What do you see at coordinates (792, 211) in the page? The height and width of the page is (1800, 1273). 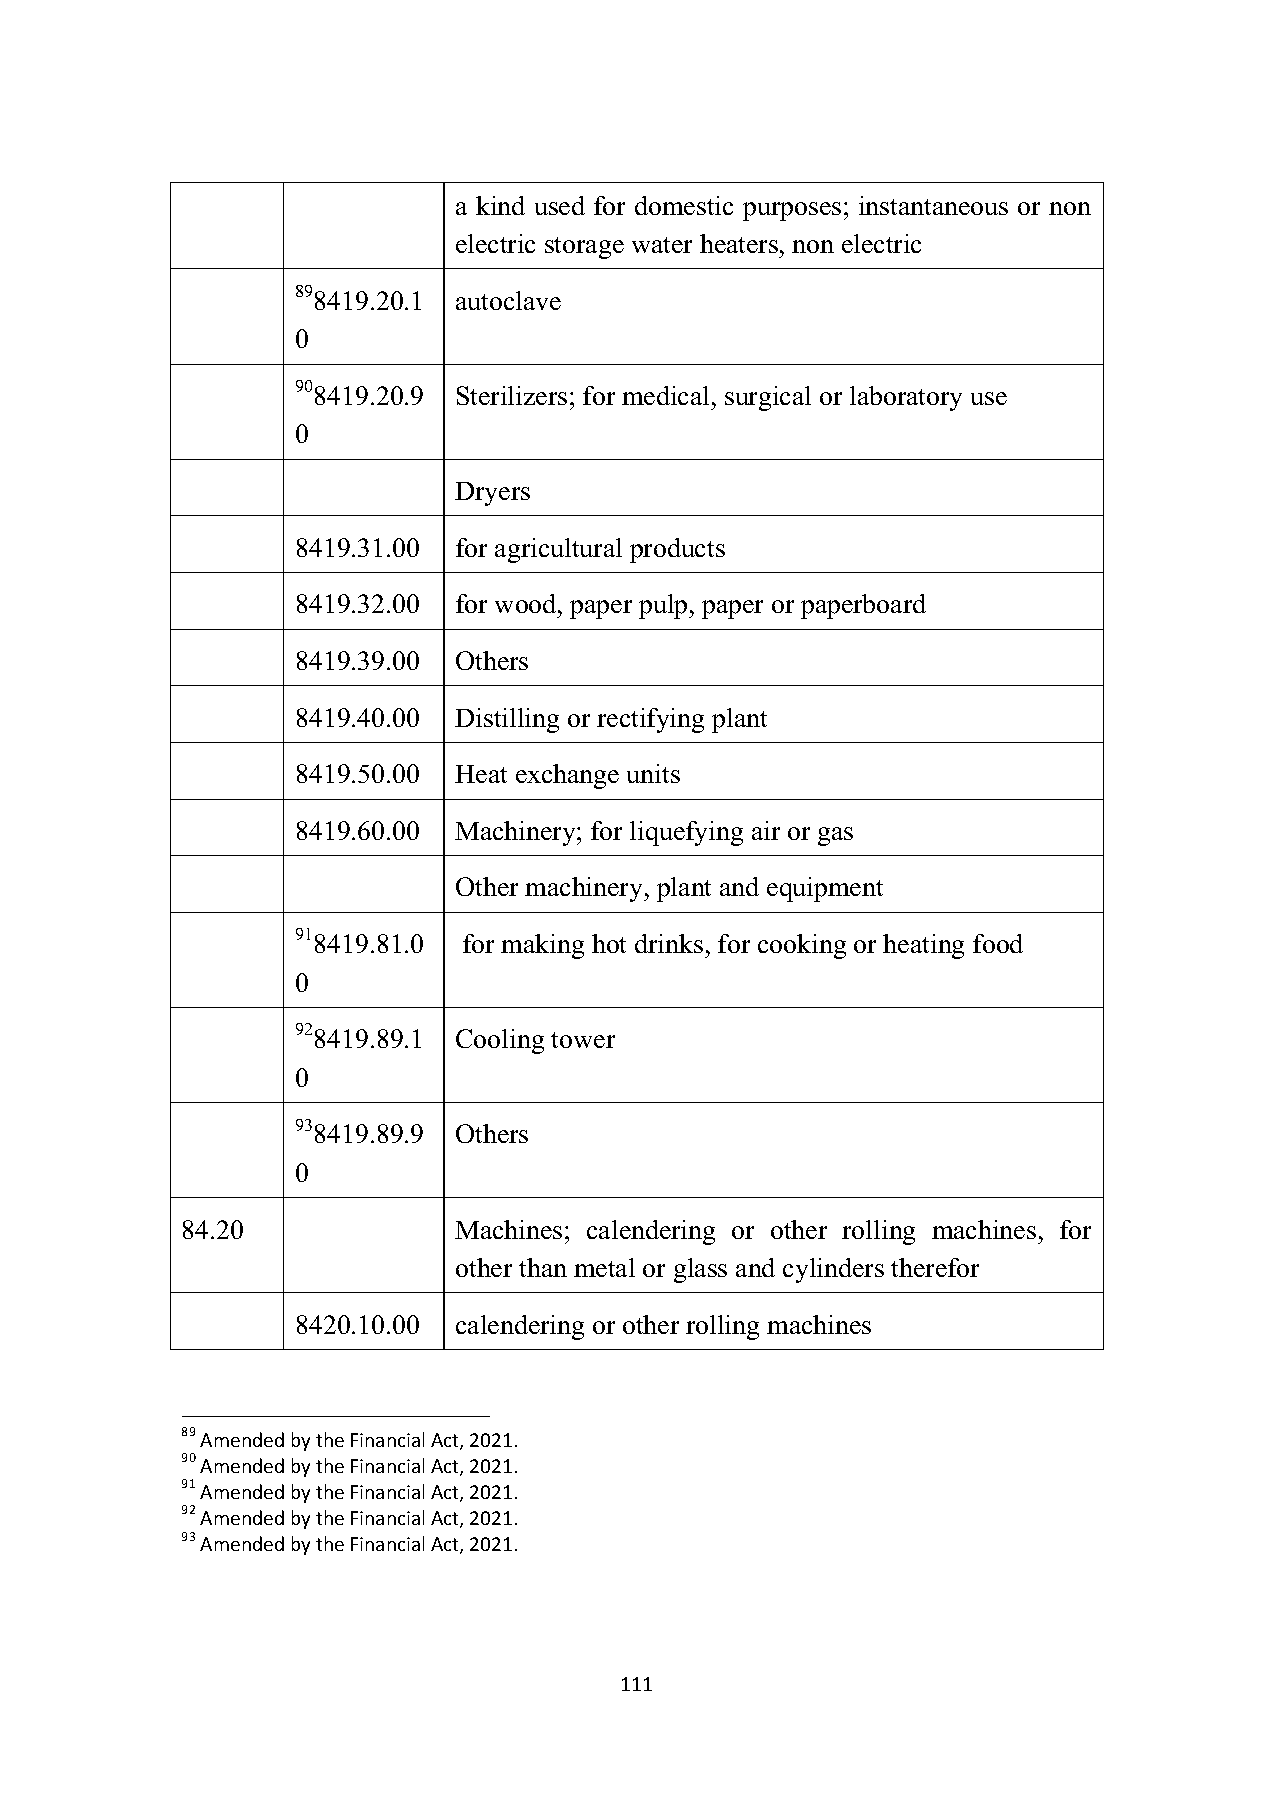 I see `purposes` at bounding box center [792, 211].
